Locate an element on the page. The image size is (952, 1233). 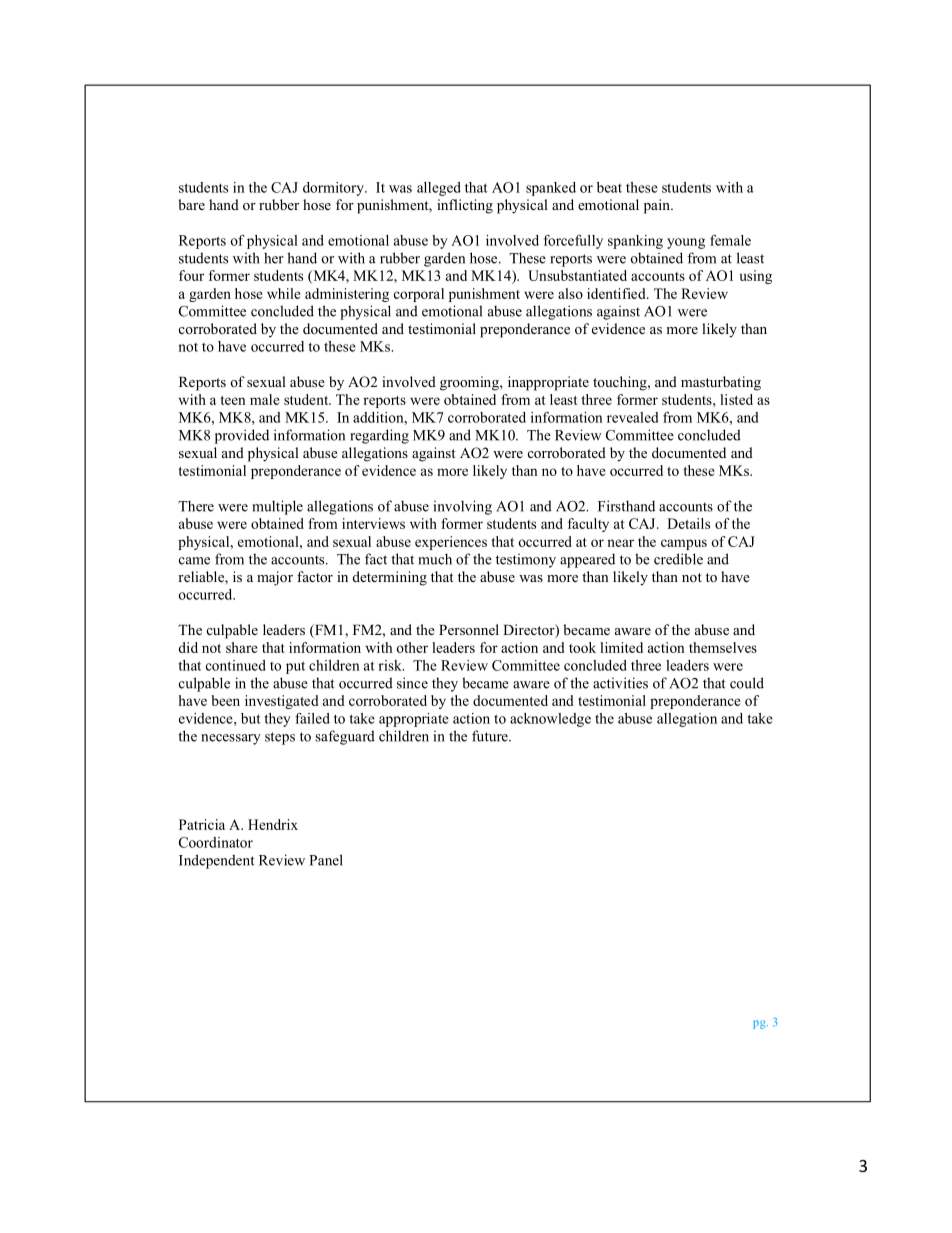
while is located at coordinates (284, 293).
